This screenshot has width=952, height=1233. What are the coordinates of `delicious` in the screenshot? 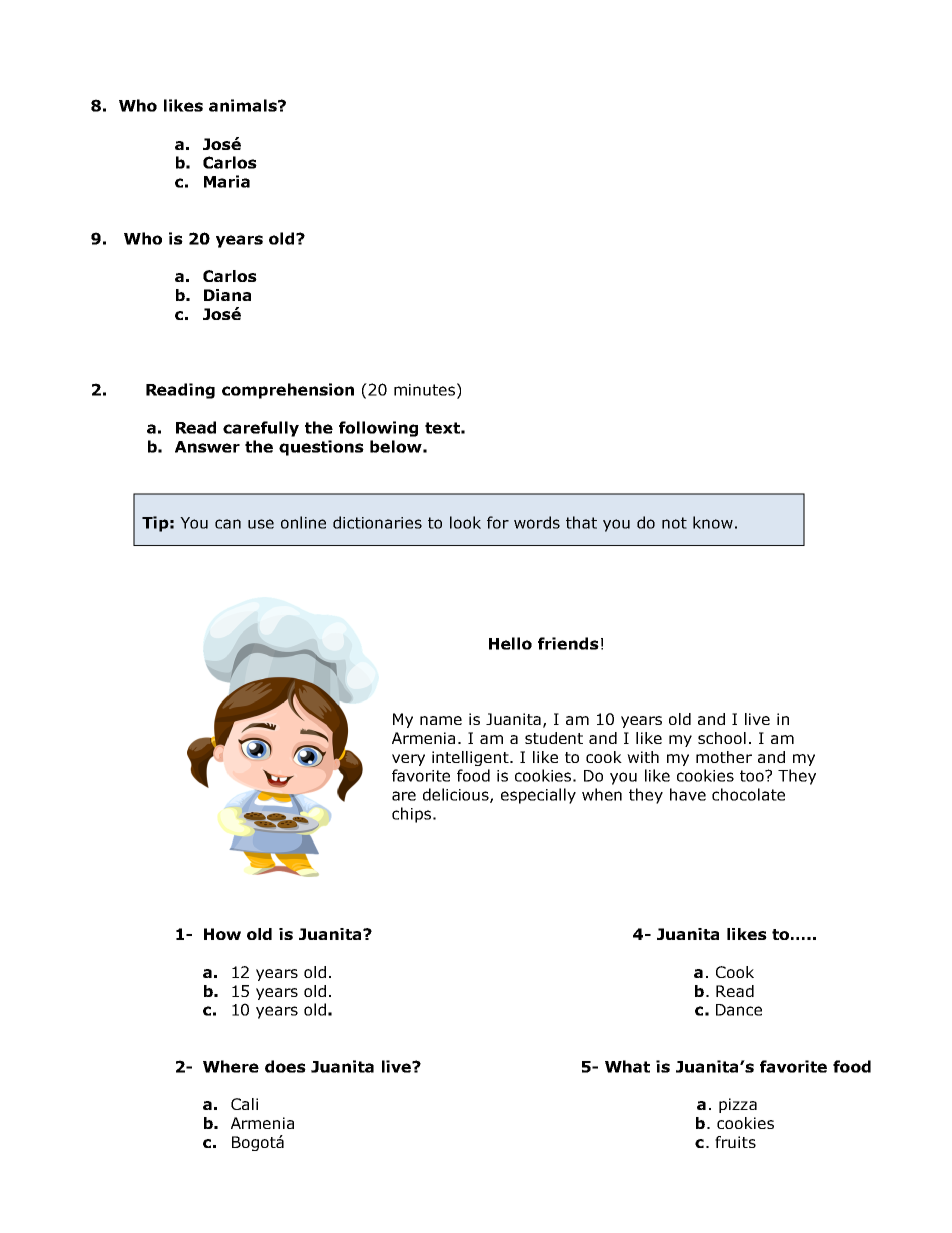 It's located at (457, 795).
